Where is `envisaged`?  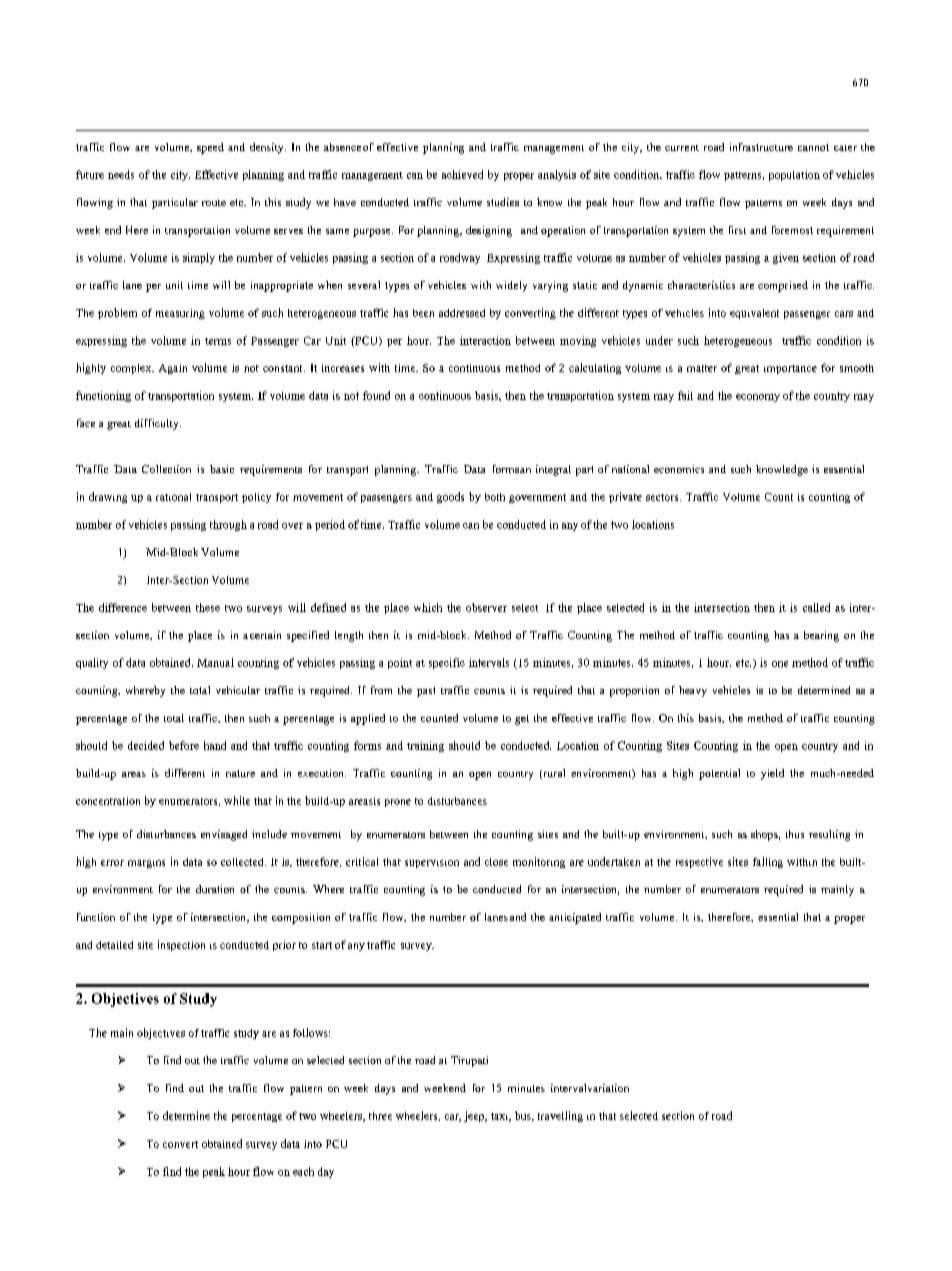
envisaged is located at coordinates (224, 835).
